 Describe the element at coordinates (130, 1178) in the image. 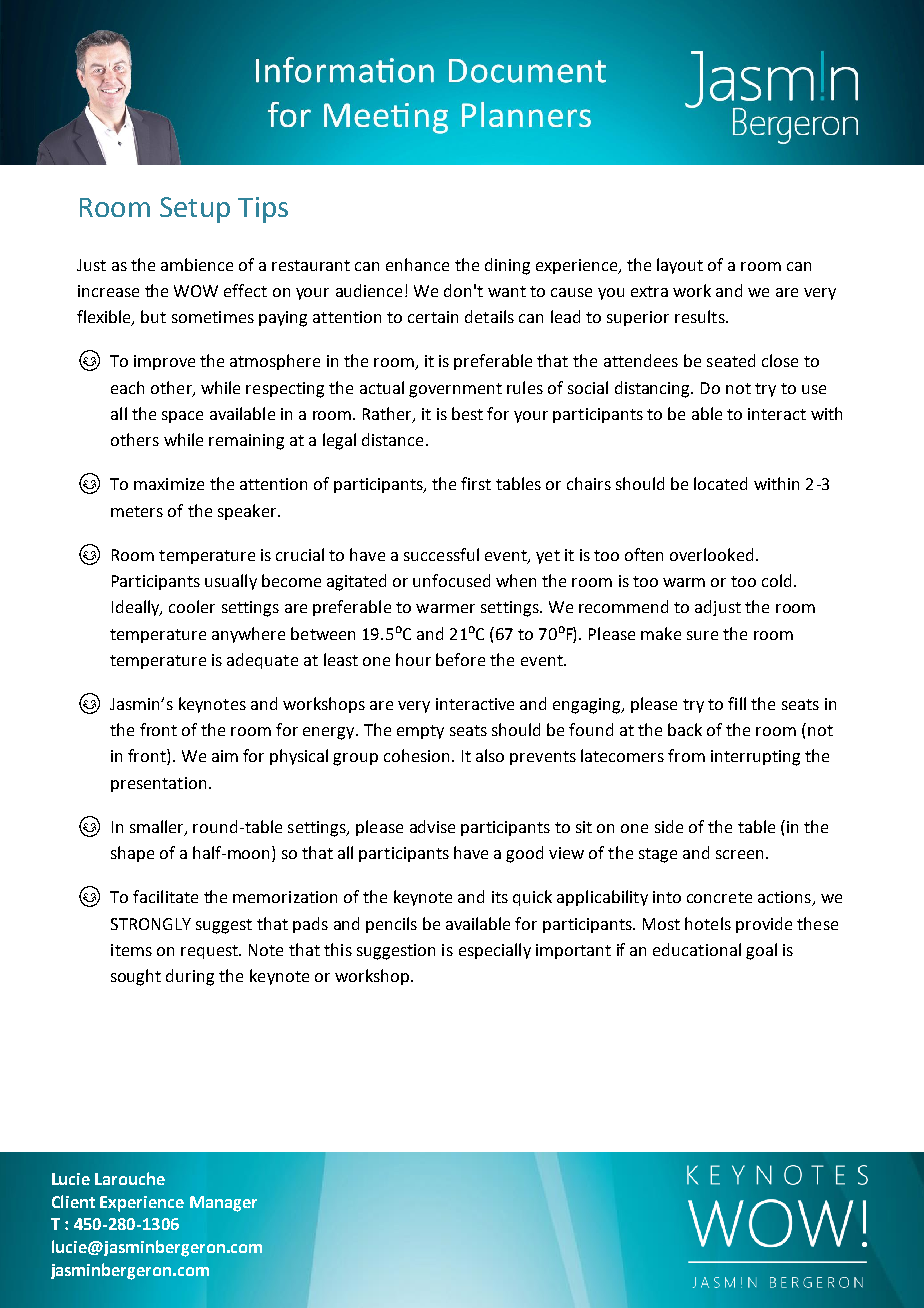

I see `Larouche` at that location.
